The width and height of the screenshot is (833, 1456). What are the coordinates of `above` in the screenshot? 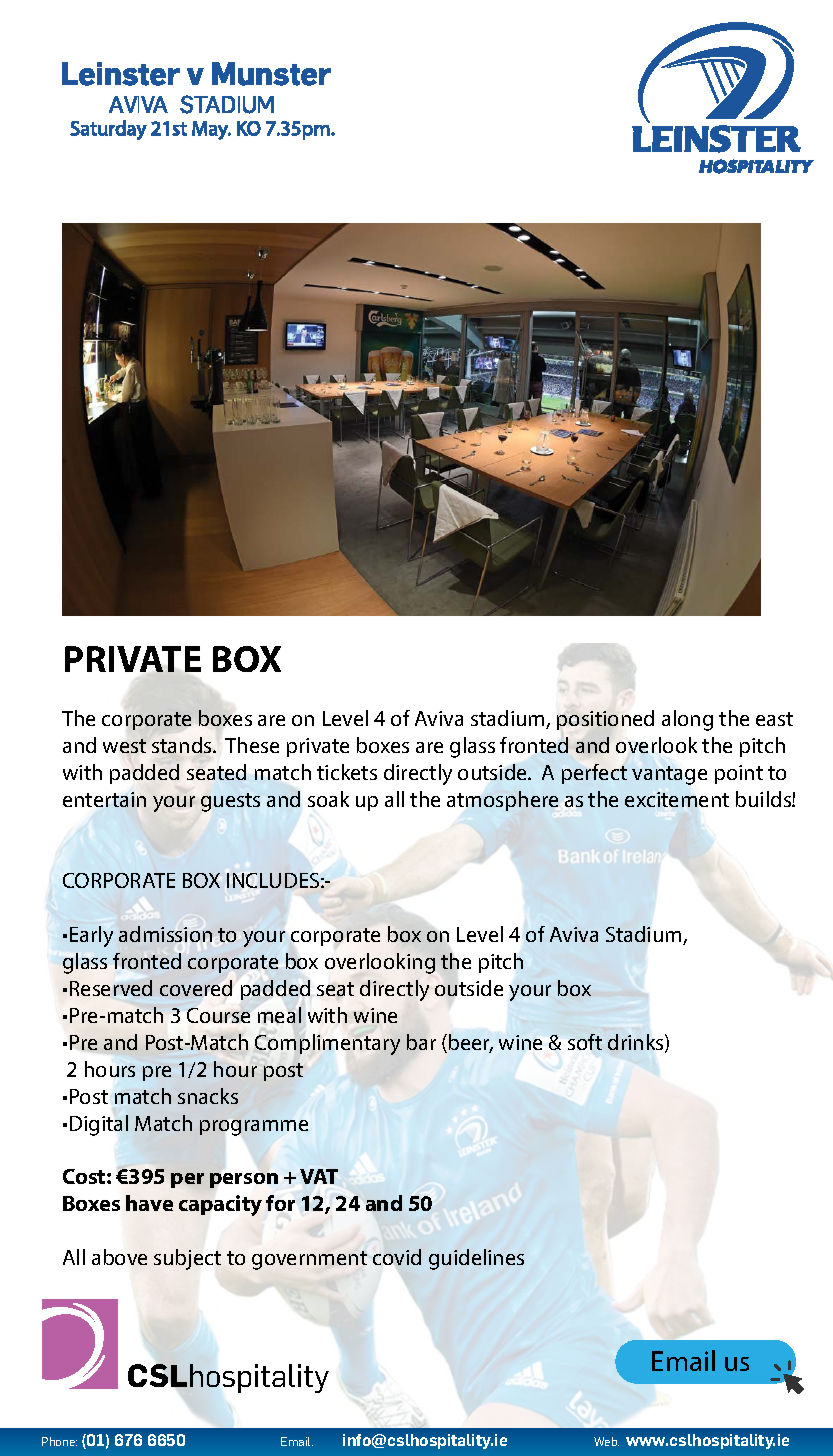 It's located at (119, 1257).
